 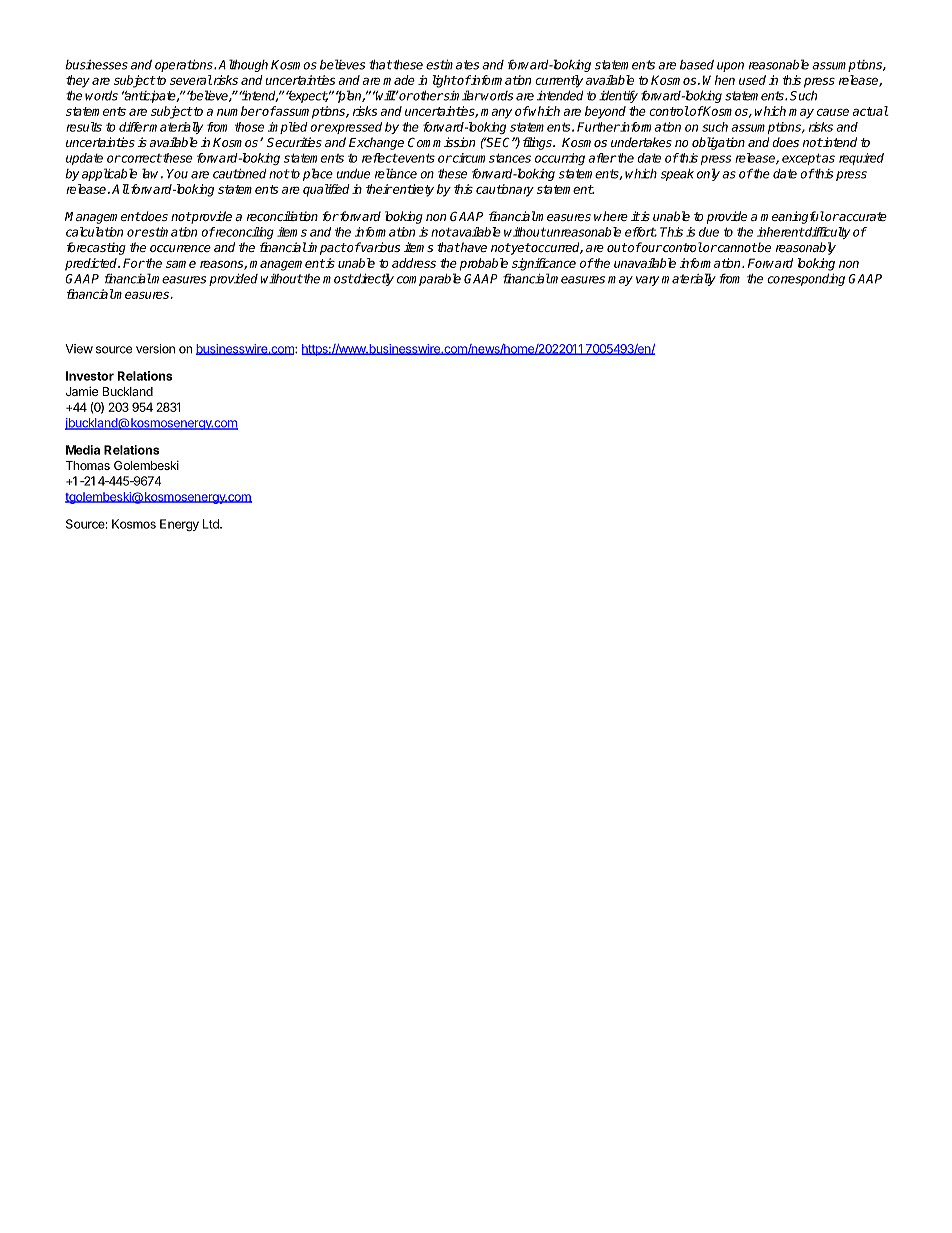 What do you see at coordinates (212, 524) in the document?
I see `Ltd` at bounding box center [212, 524].
